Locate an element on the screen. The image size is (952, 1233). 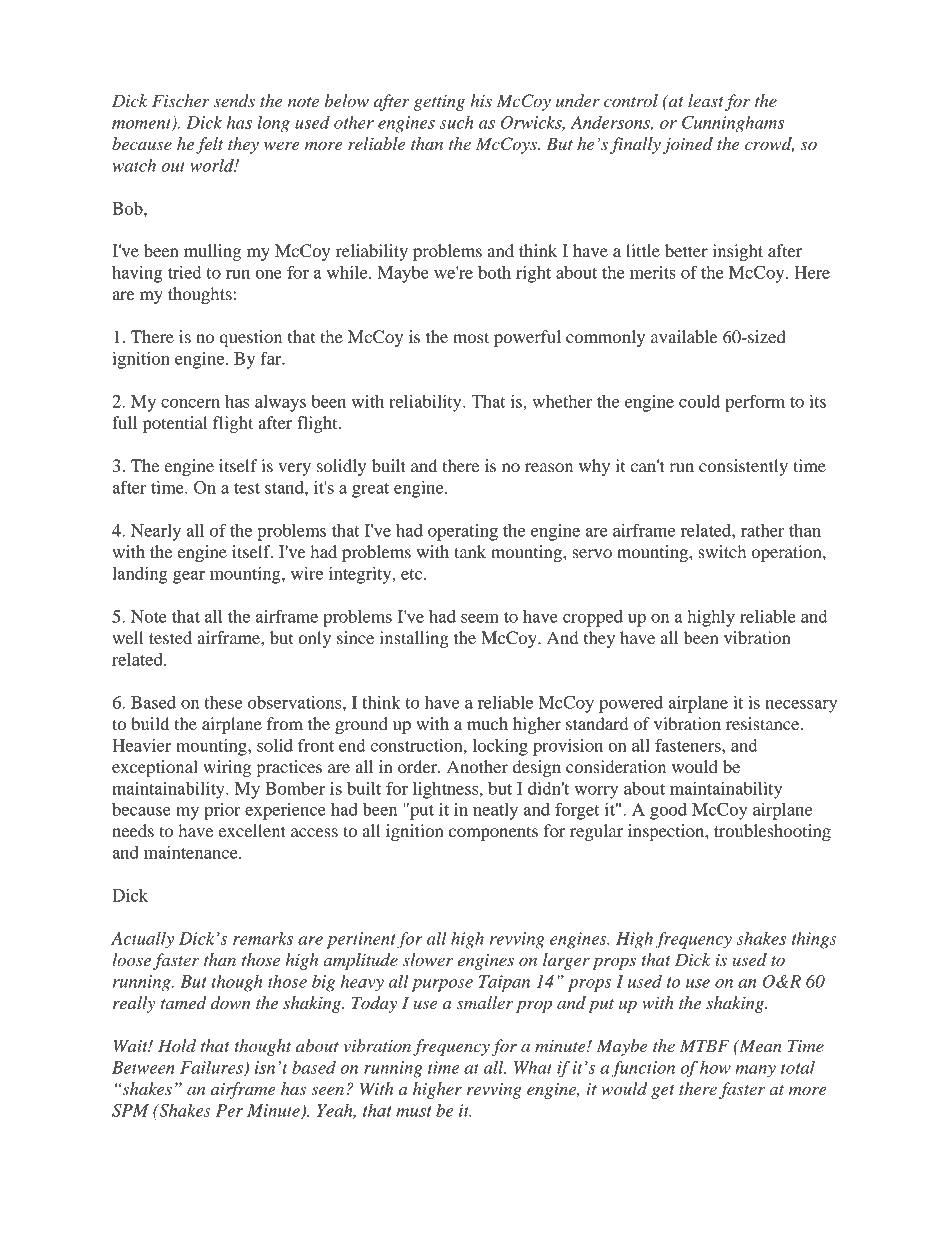
Failures is located at coordinates (212, 1068).
